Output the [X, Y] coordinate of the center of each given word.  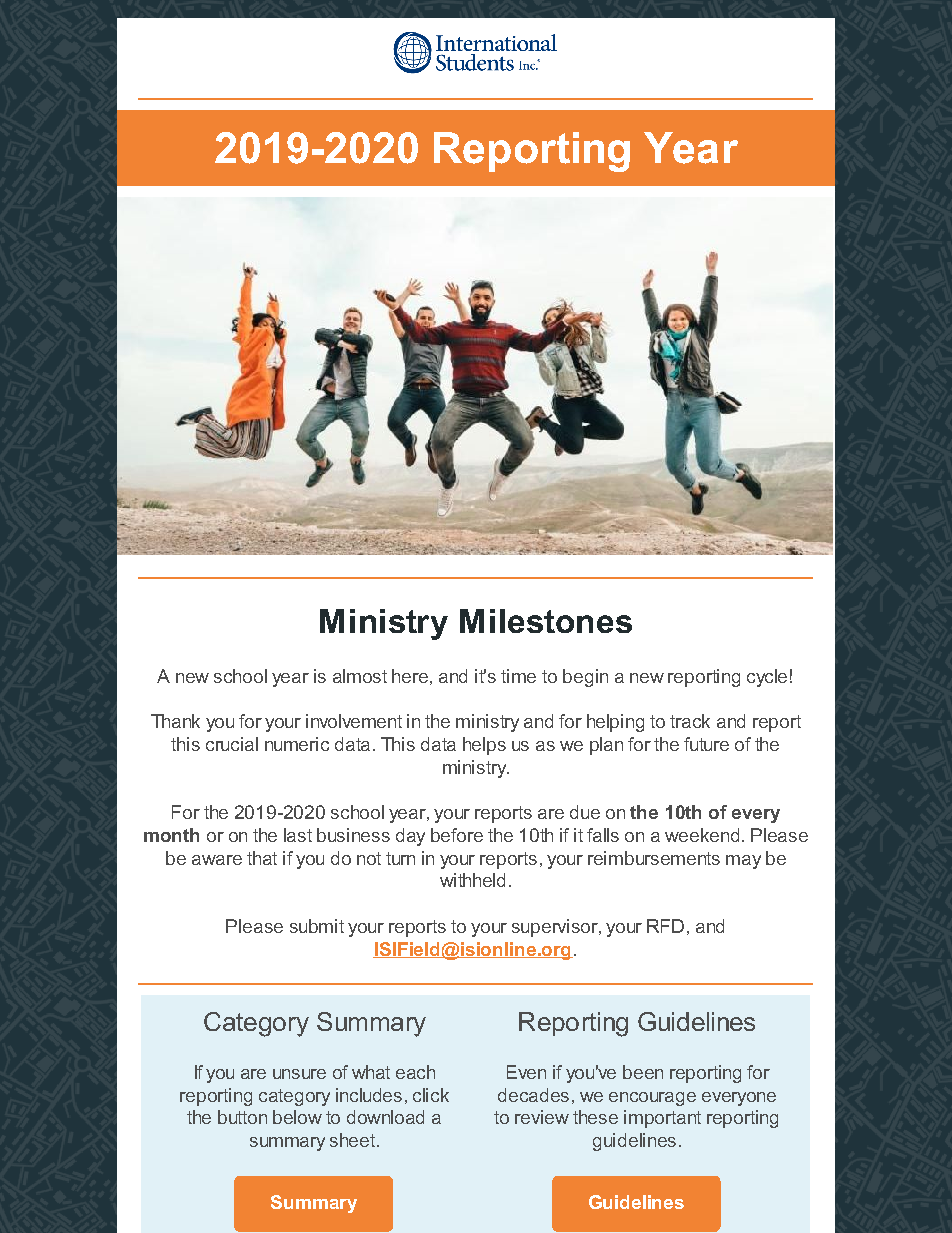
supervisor [556, 928]
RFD [665, 926]
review [542, 1117]
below [297, 1117]
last [298, 835]
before [457, 835]
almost [360, 676]
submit [317, 926]
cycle [767, 678]
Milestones [546, 621]
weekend [702, 835]
